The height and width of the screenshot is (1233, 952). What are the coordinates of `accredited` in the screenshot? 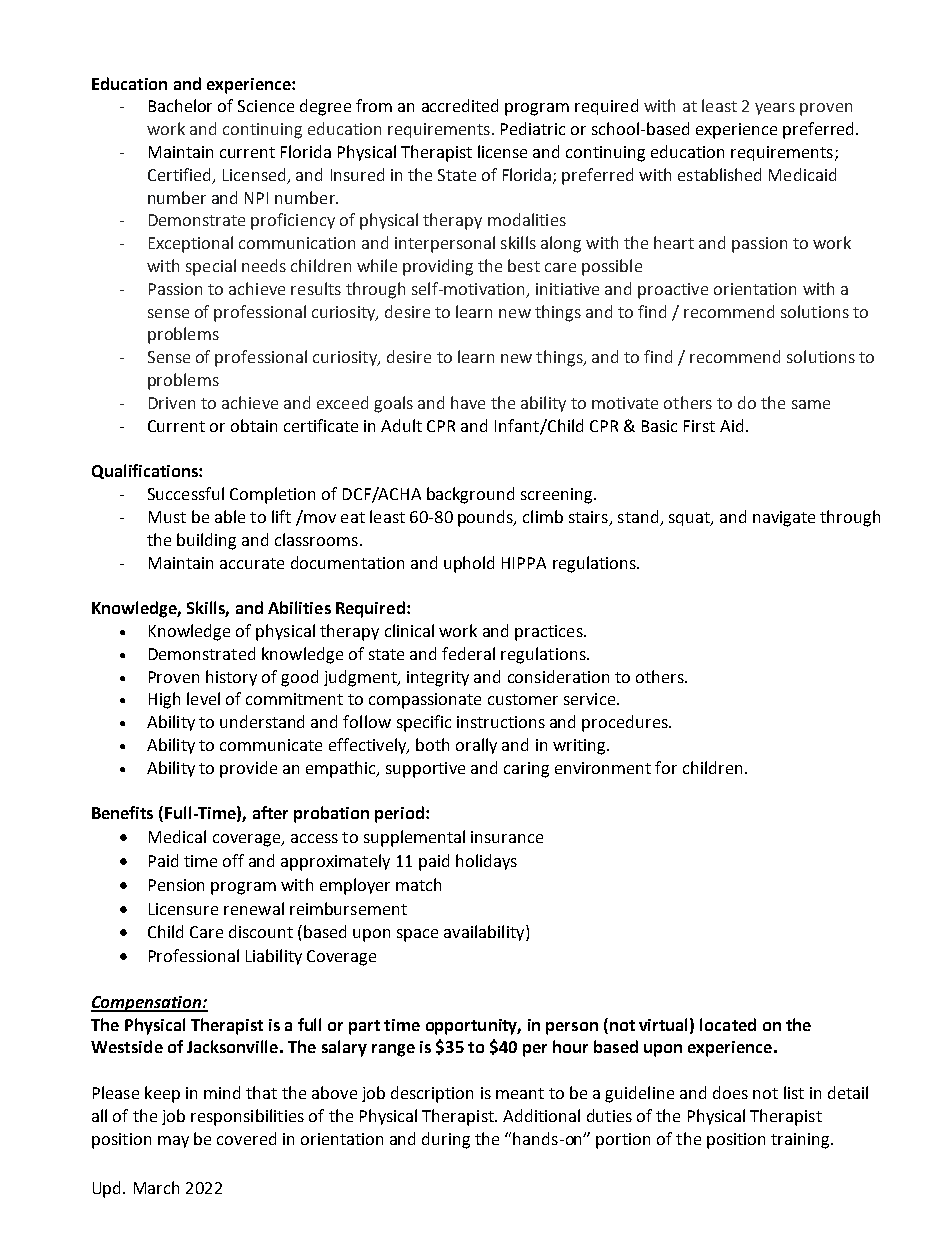 It's located at (460, 105).
